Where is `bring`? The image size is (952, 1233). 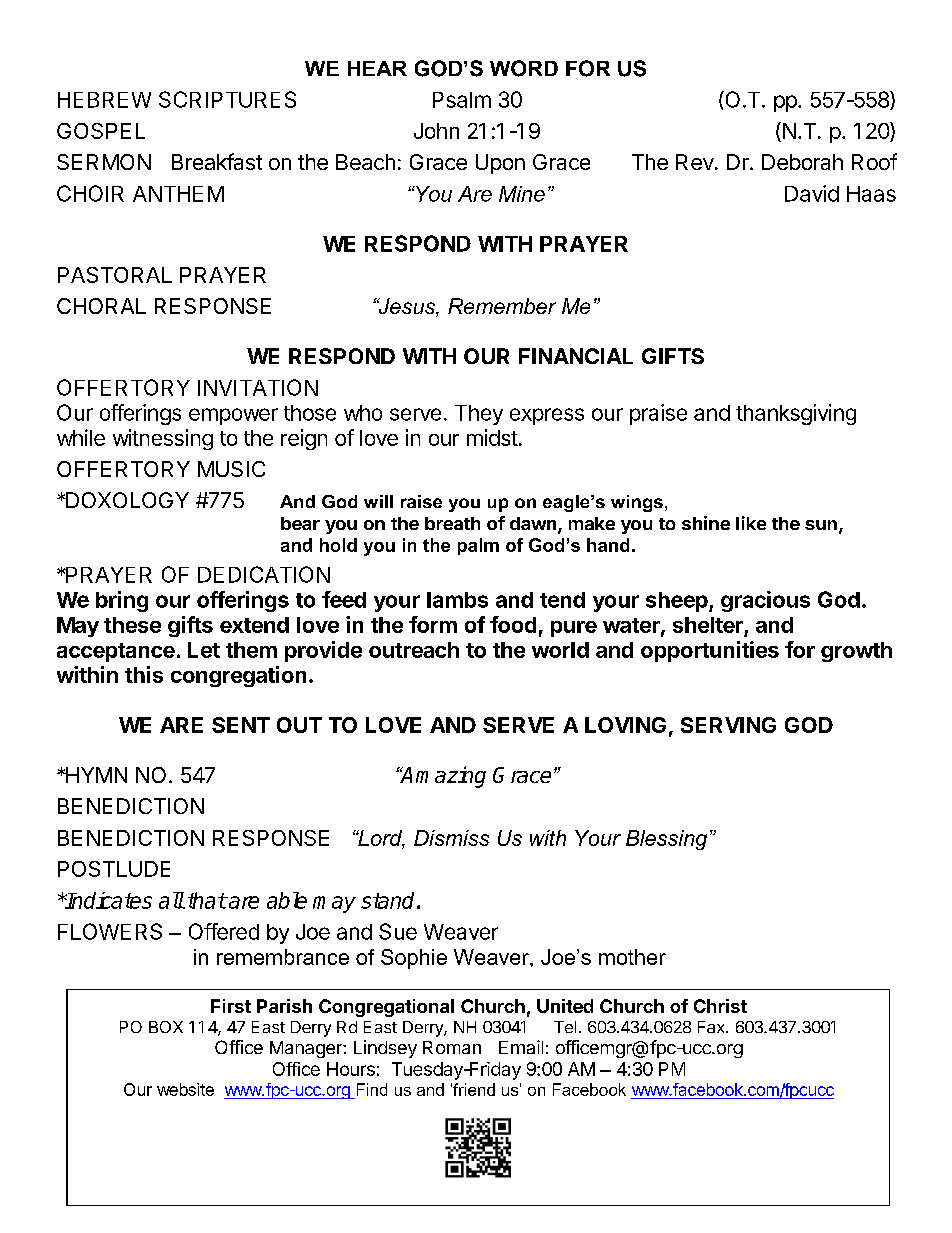
bring is located at coordinates (122, 601).
